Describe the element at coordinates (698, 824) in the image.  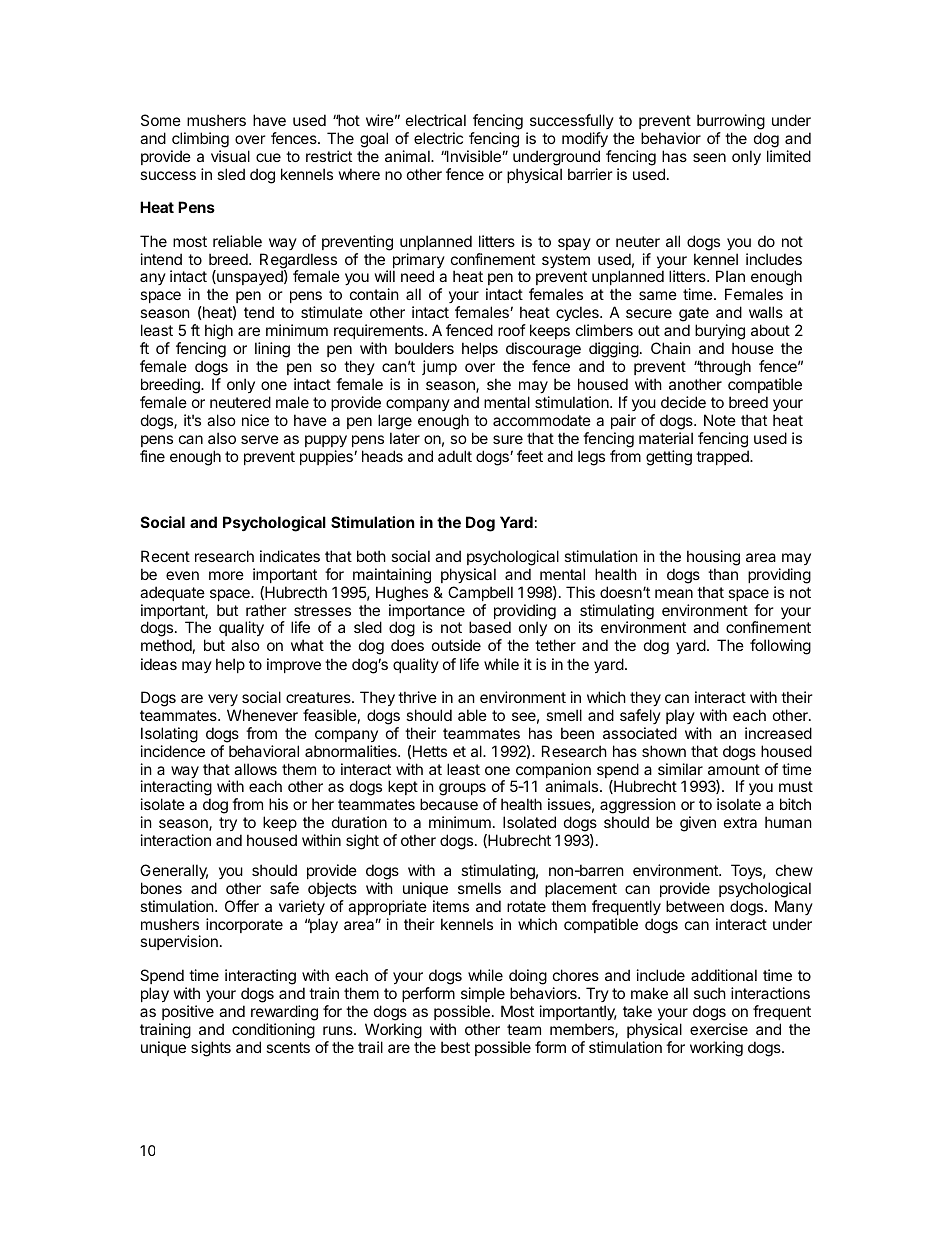
I see `given` at that location.
